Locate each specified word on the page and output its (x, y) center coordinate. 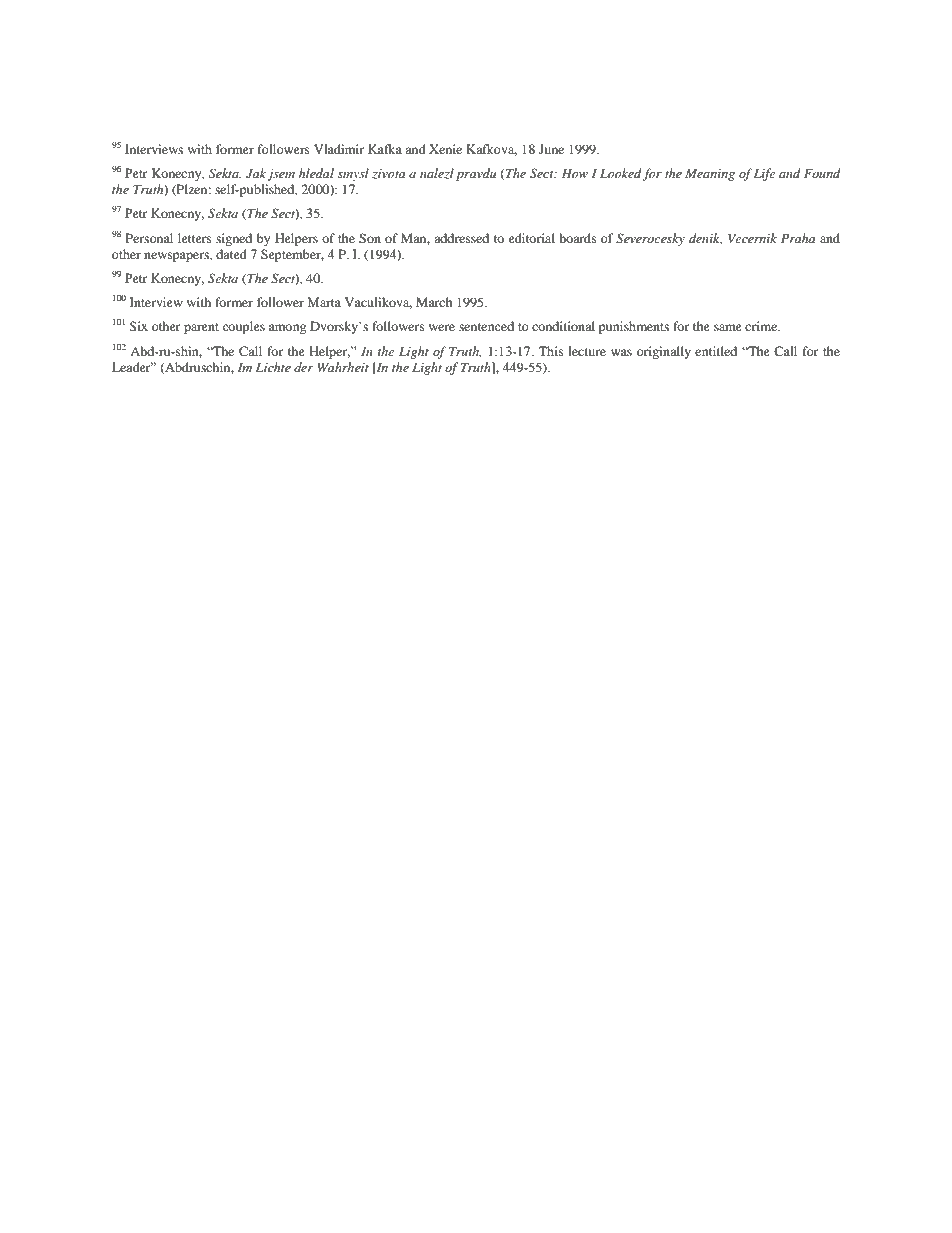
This (551, 351)
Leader (132, 367)
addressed (461, 238)
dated (231, 254)
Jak (257, 174)
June (551, 149)
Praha (798, 238)
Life (764, 174)
